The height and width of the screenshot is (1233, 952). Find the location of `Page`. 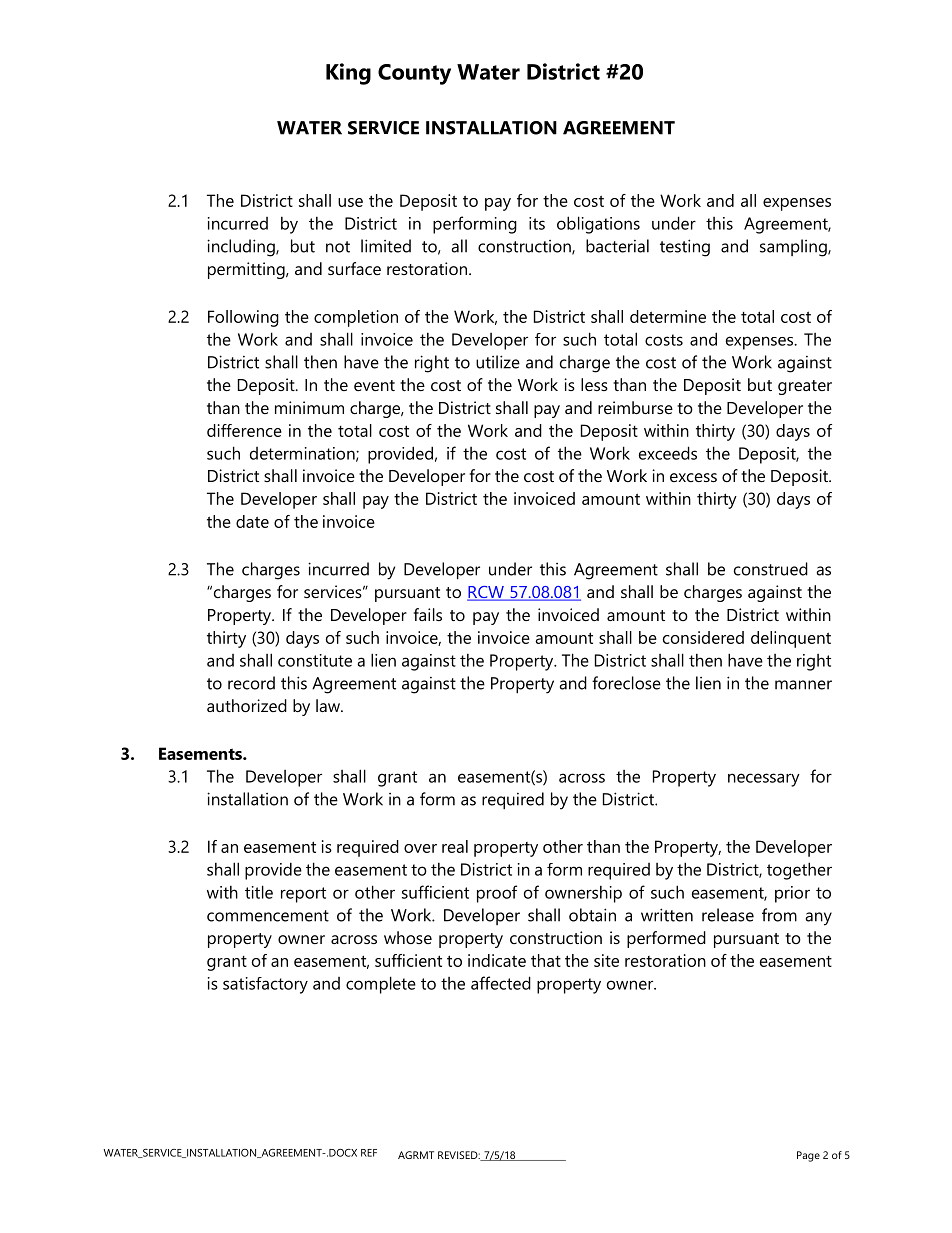

Page is located at coordinates (808, 1156).
